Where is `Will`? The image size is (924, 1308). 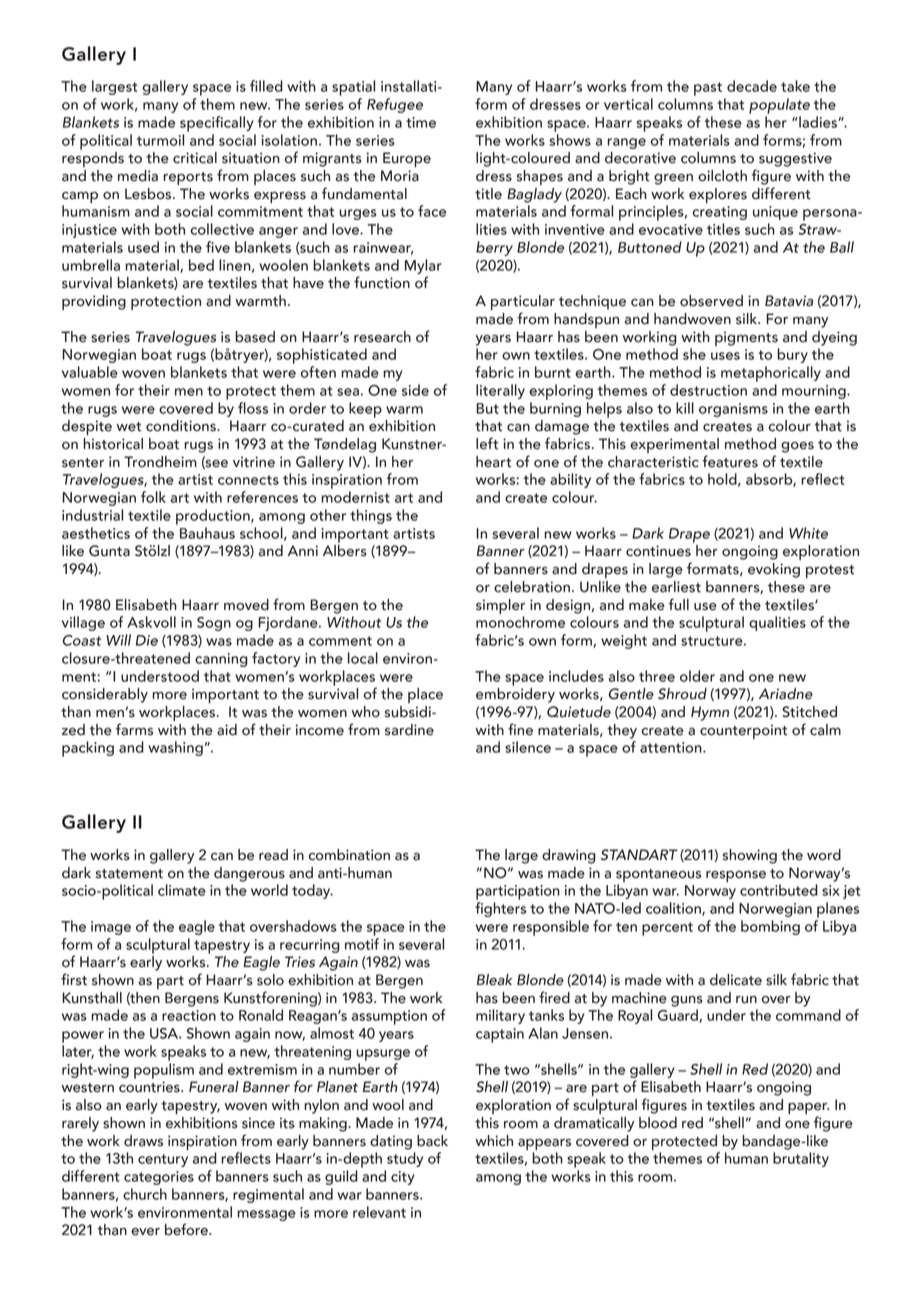 Will is located at coordinates (118, 640).
